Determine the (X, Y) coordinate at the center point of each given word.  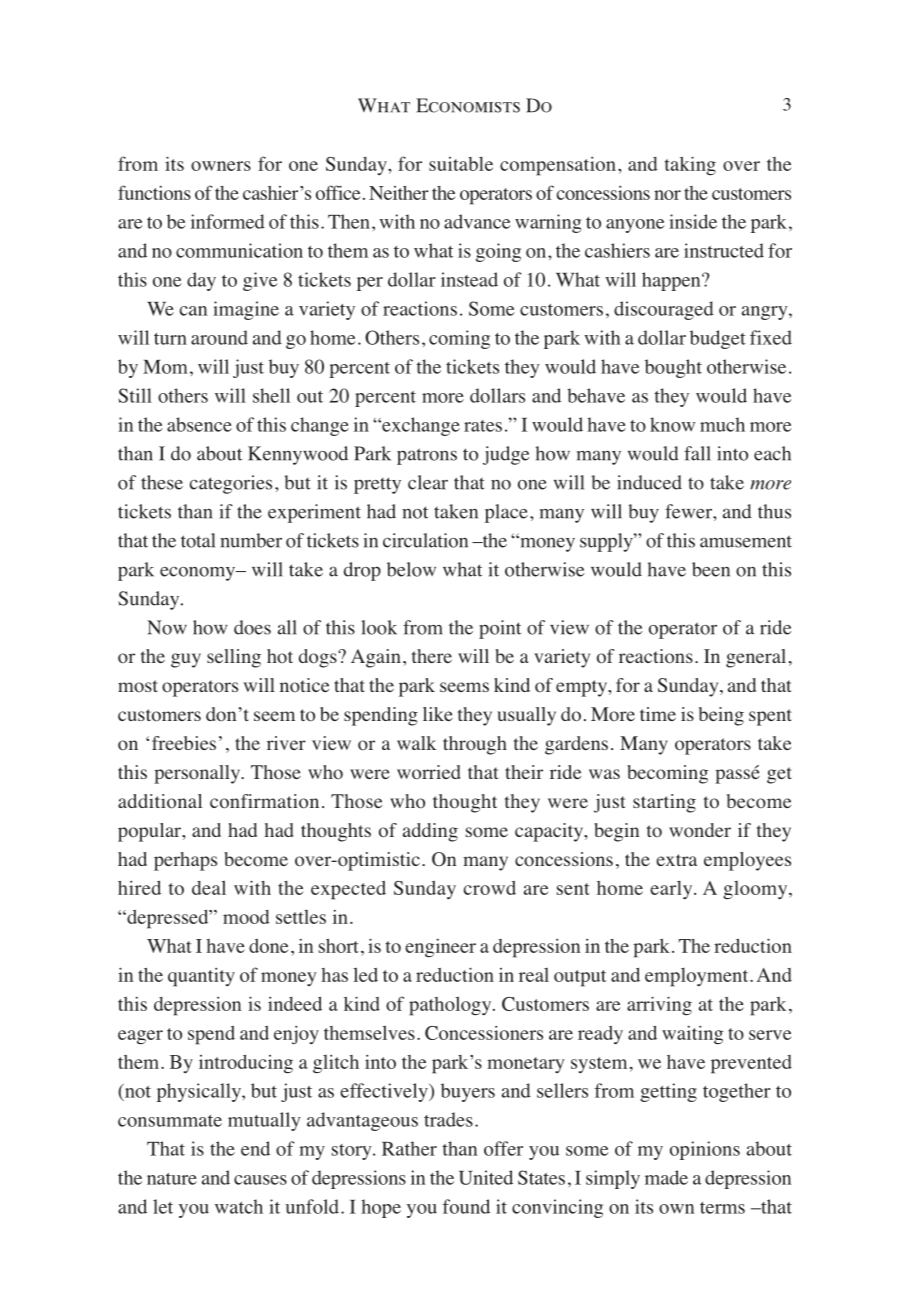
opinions (705, 1150)
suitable (461, 163)
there (432, 656)
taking (690, 165)
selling (234, 658)
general (756, 658)
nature (172, 1179)
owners (221, 166)
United (486, 1177)
